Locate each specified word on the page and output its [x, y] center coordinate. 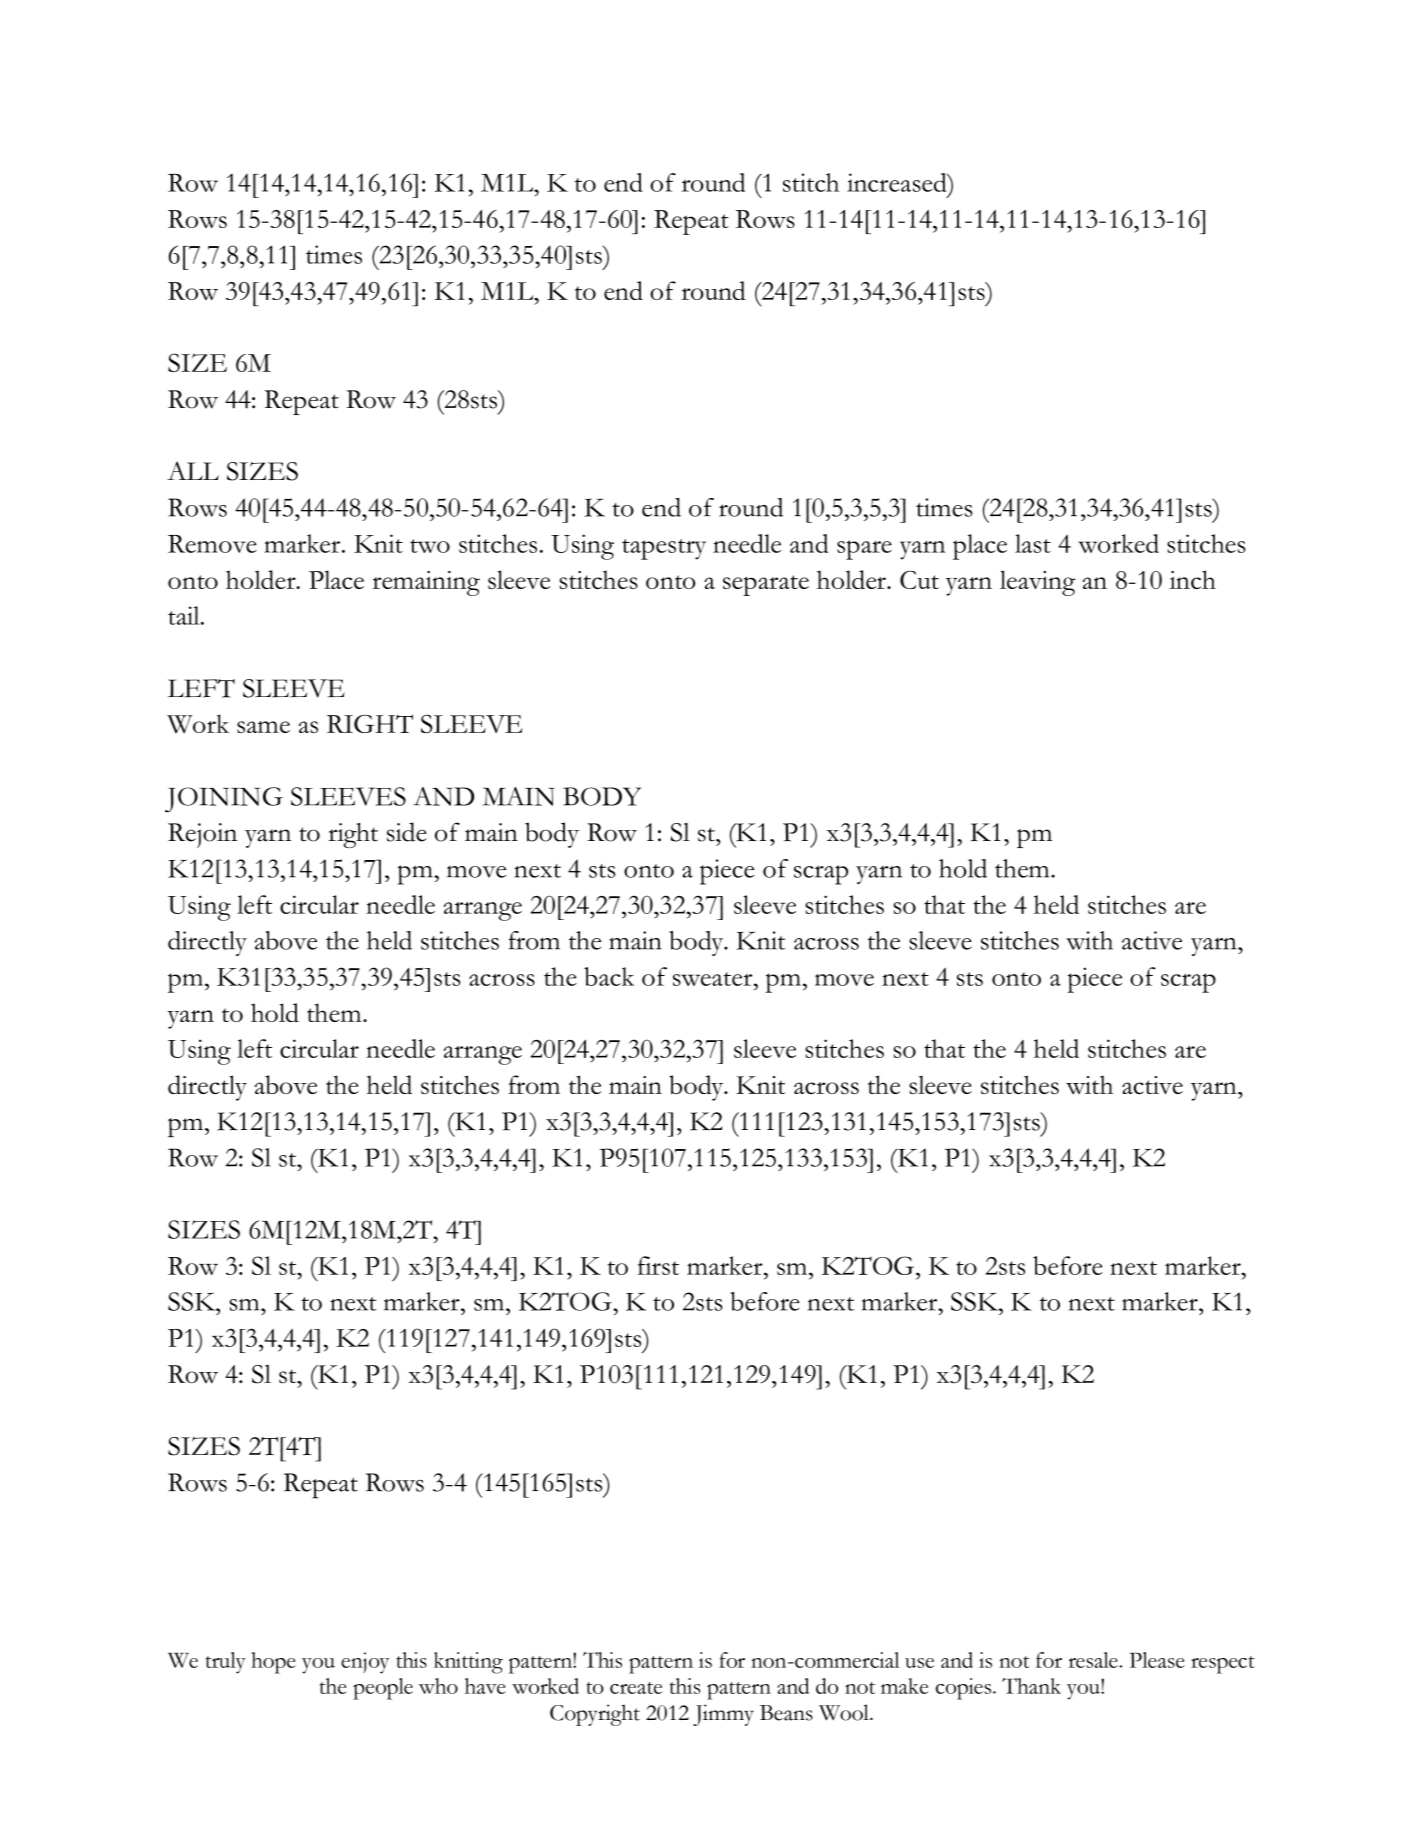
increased [898, 182]
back [609, 976]
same [263, 727]
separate [766, 585]
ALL [193, 471]
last [1033, 543]
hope [273, 1663]
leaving [1037, 583]
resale [1094, 1660]
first [658, 1265]
